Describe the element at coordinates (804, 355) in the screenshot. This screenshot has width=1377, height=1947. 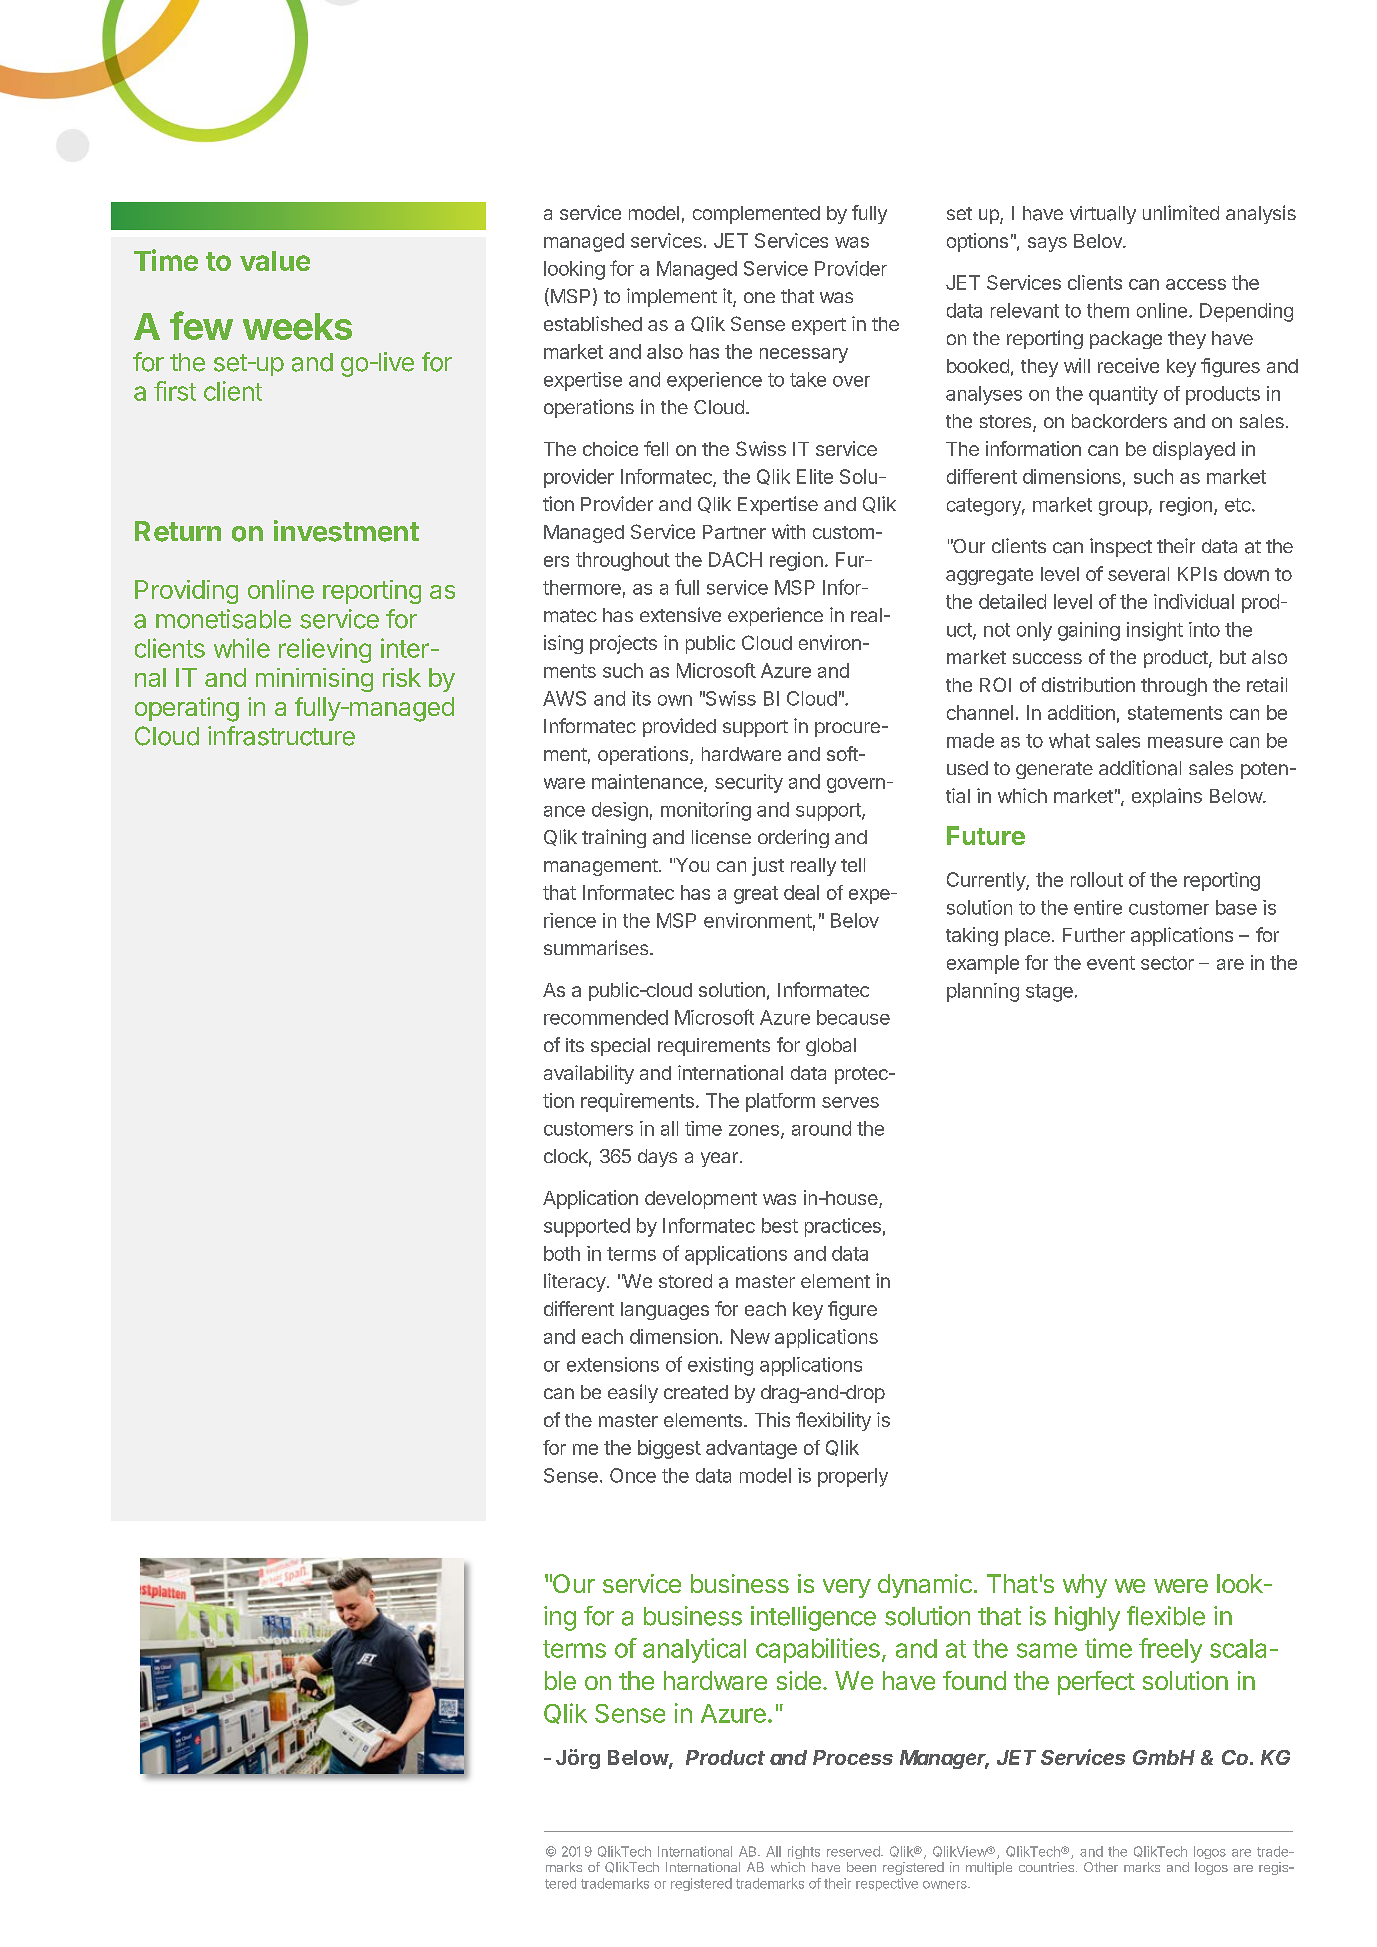
I see `necessary` at that location.
